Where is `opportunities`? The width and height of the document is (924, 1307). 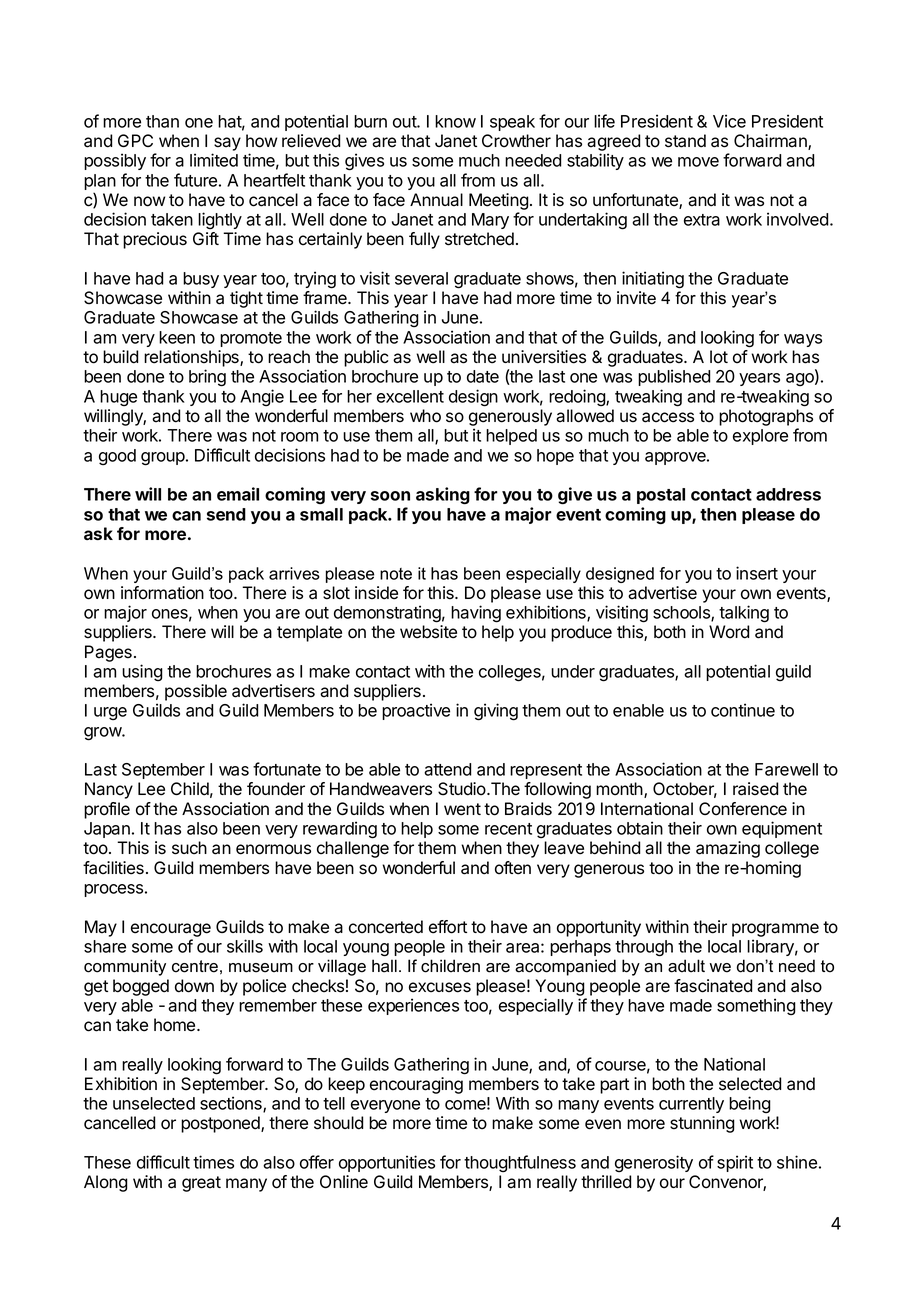
opportunities is located at coordinates (387, 1163).
